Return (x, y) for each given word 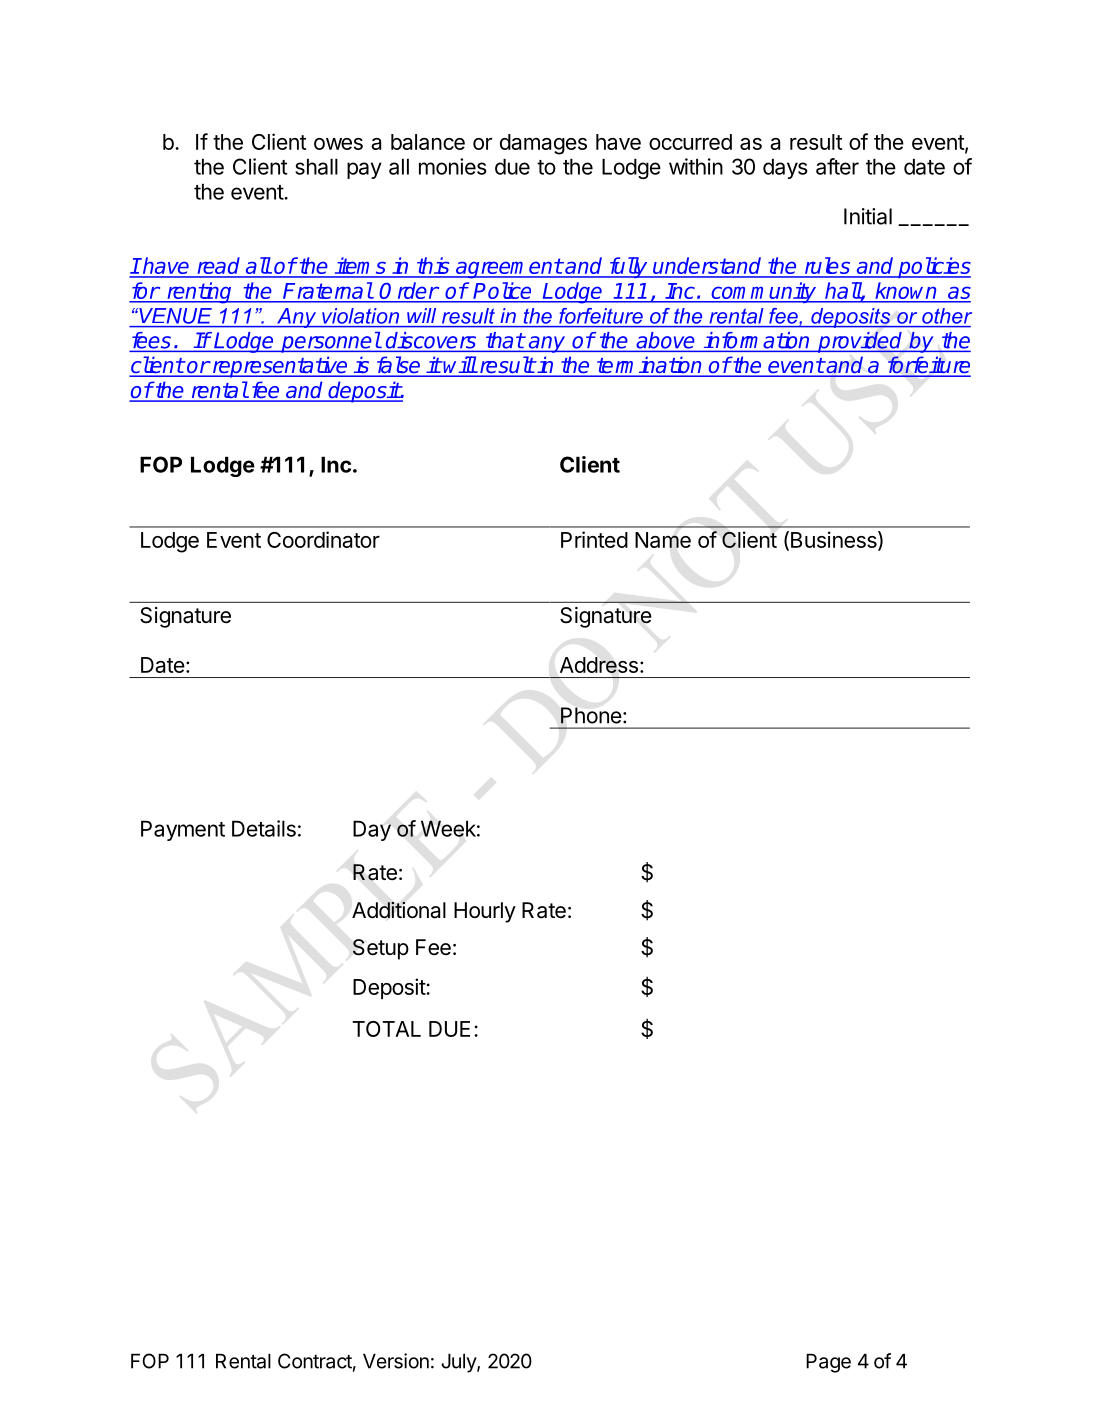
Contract (315, 1361)
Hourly (485, 912)
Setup (381, 949)
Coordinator (323, 539)
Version (396, 1361)
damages (543, 144)
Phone (591, 715)
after (837, 166)
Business (833, 540)
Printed (594, 539)
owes (338, 144)
